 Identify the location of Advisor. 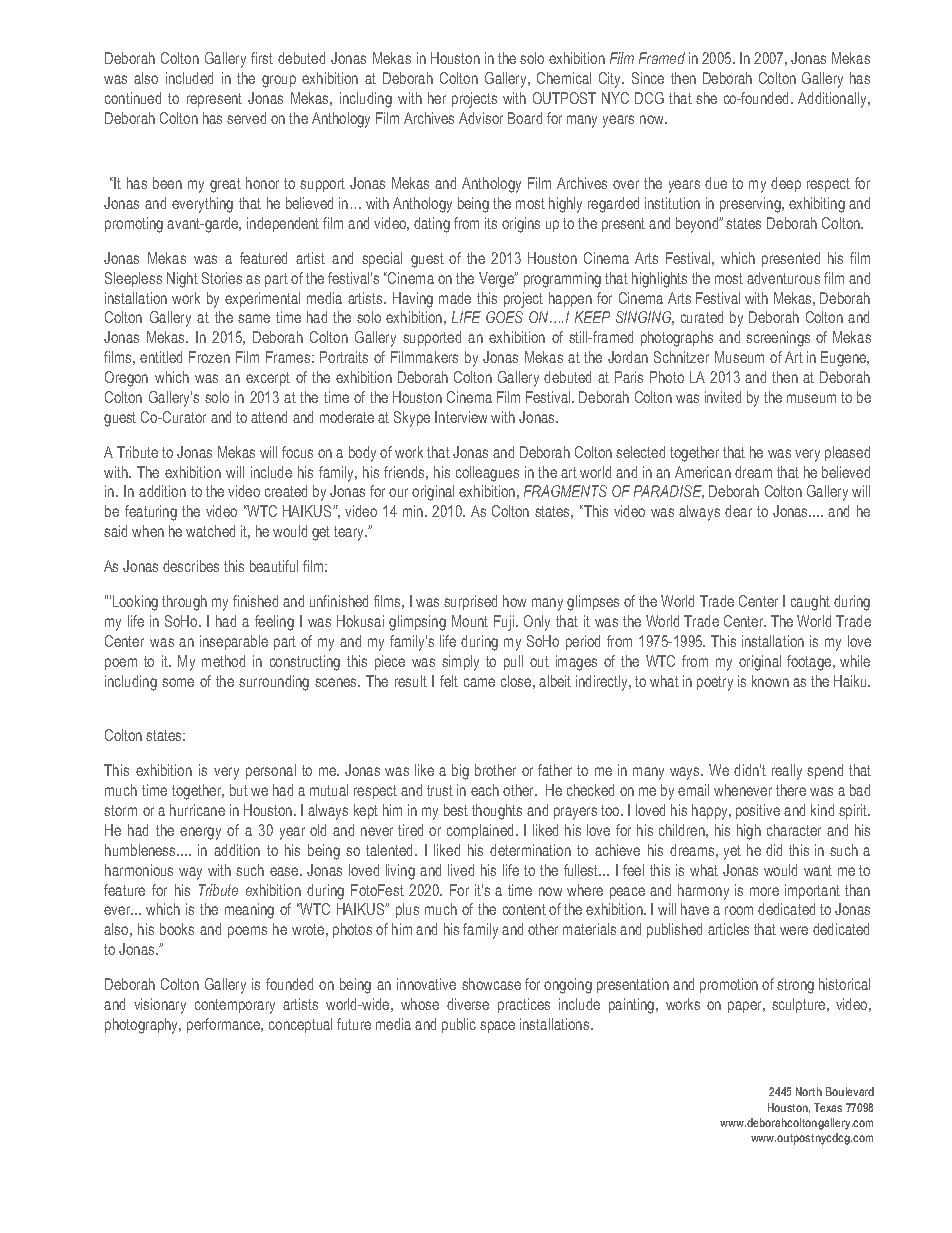
(481, 118).
